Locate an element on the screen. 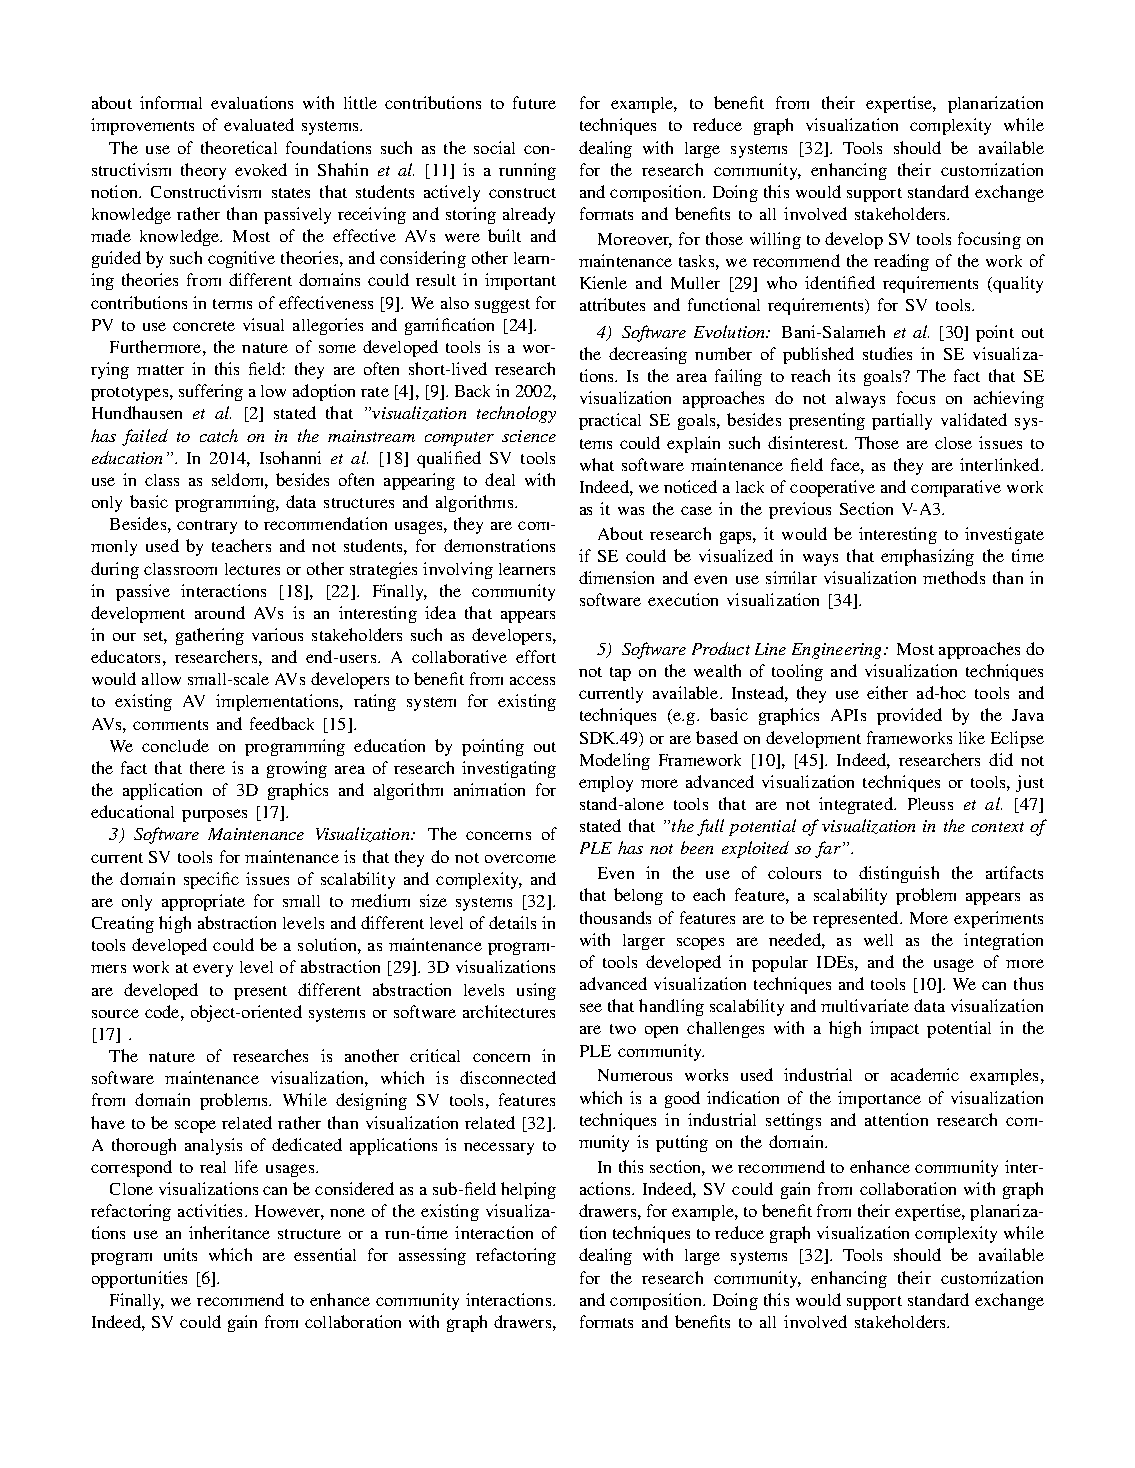 The width and height of the screenshot is (1135, 1468). reading is located at coordinates (901, 262).
